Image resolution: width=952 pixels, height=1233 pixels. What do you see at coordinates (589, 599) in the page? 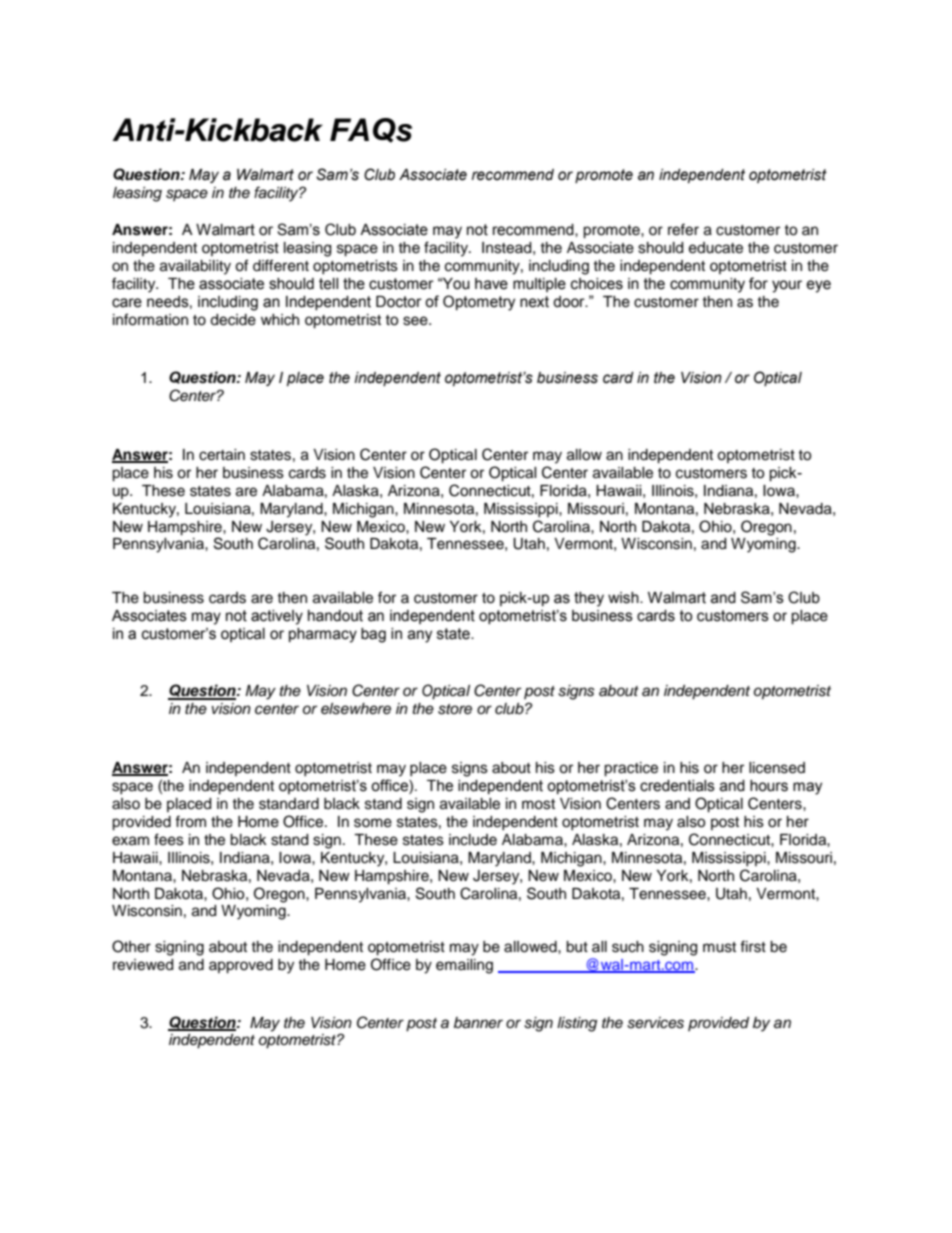
I see `they` at bounding box center [589, 599].
